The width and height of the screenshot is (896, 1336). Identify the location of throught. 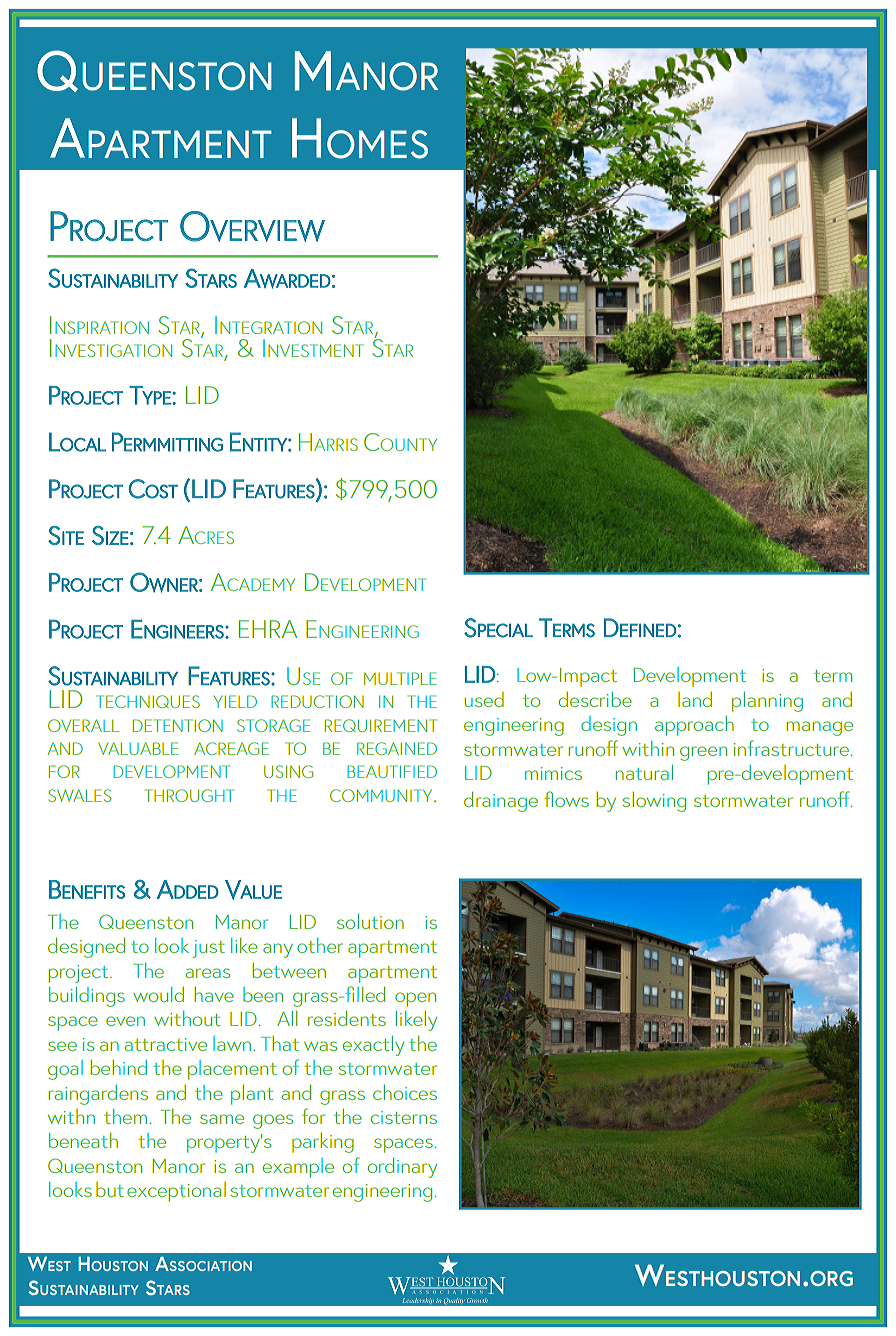
(189, 795).
